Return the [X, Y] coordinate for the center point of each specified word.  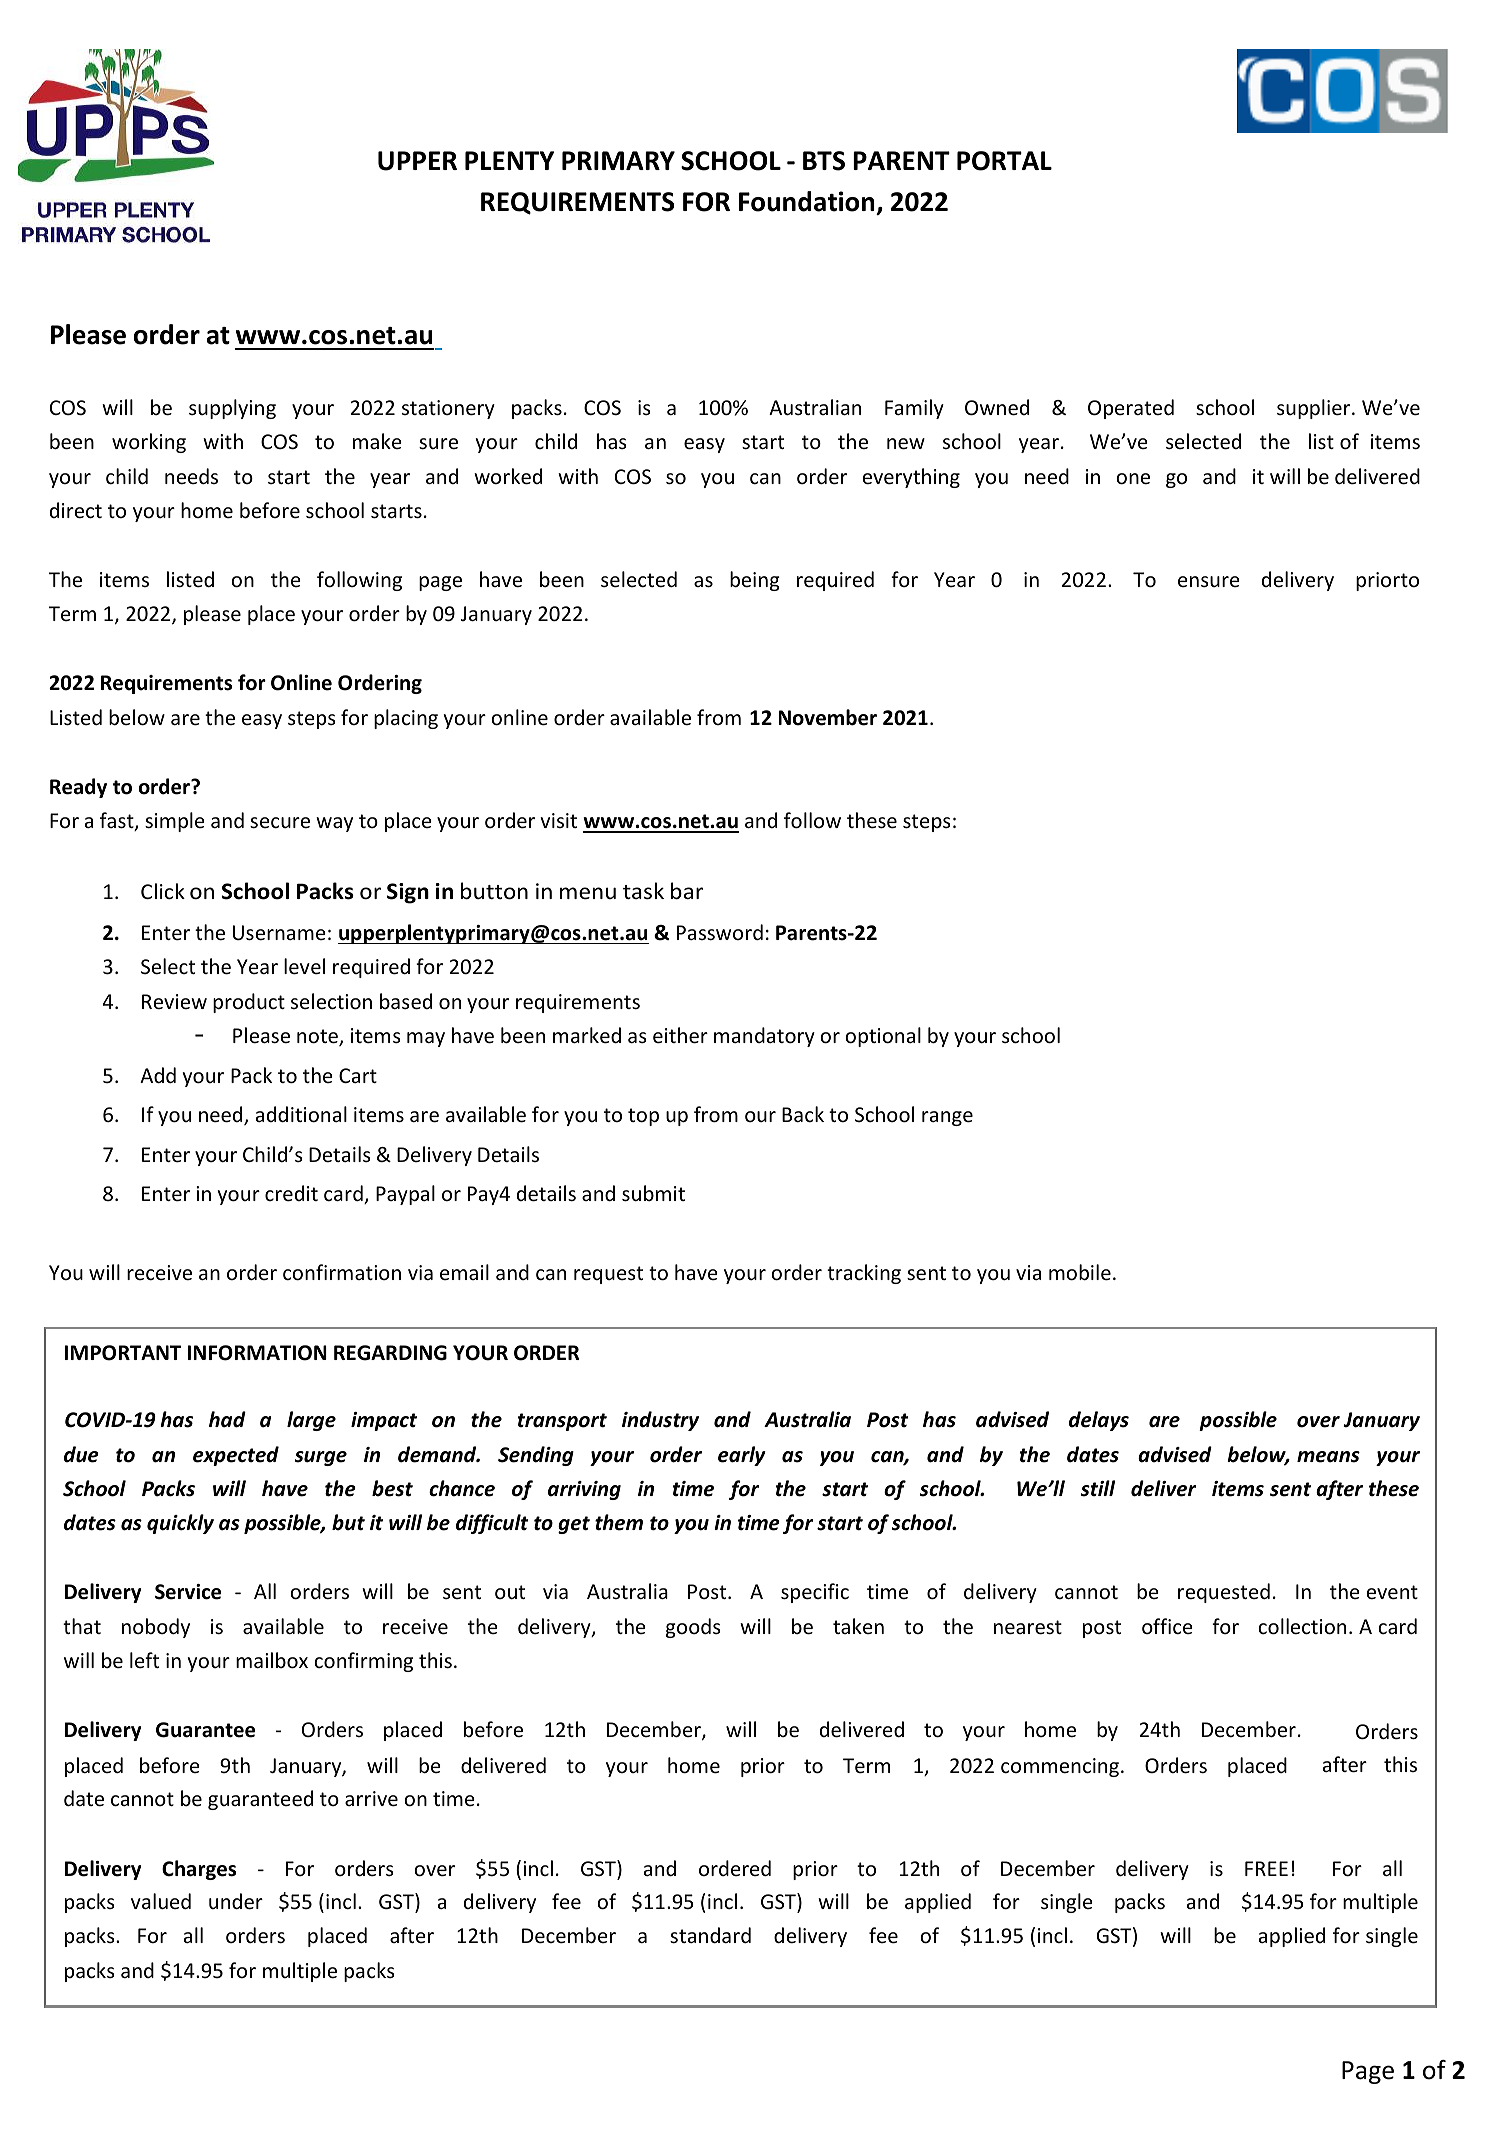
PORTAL [1004, 161]
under [236, 1901]
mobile [1080, 1272]
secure [280, 823]
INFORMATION [257, 1353]
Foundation [808, 203]
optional [883, 1037]
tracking [864, 1274]
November [828, 717]
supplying [232, 409]
